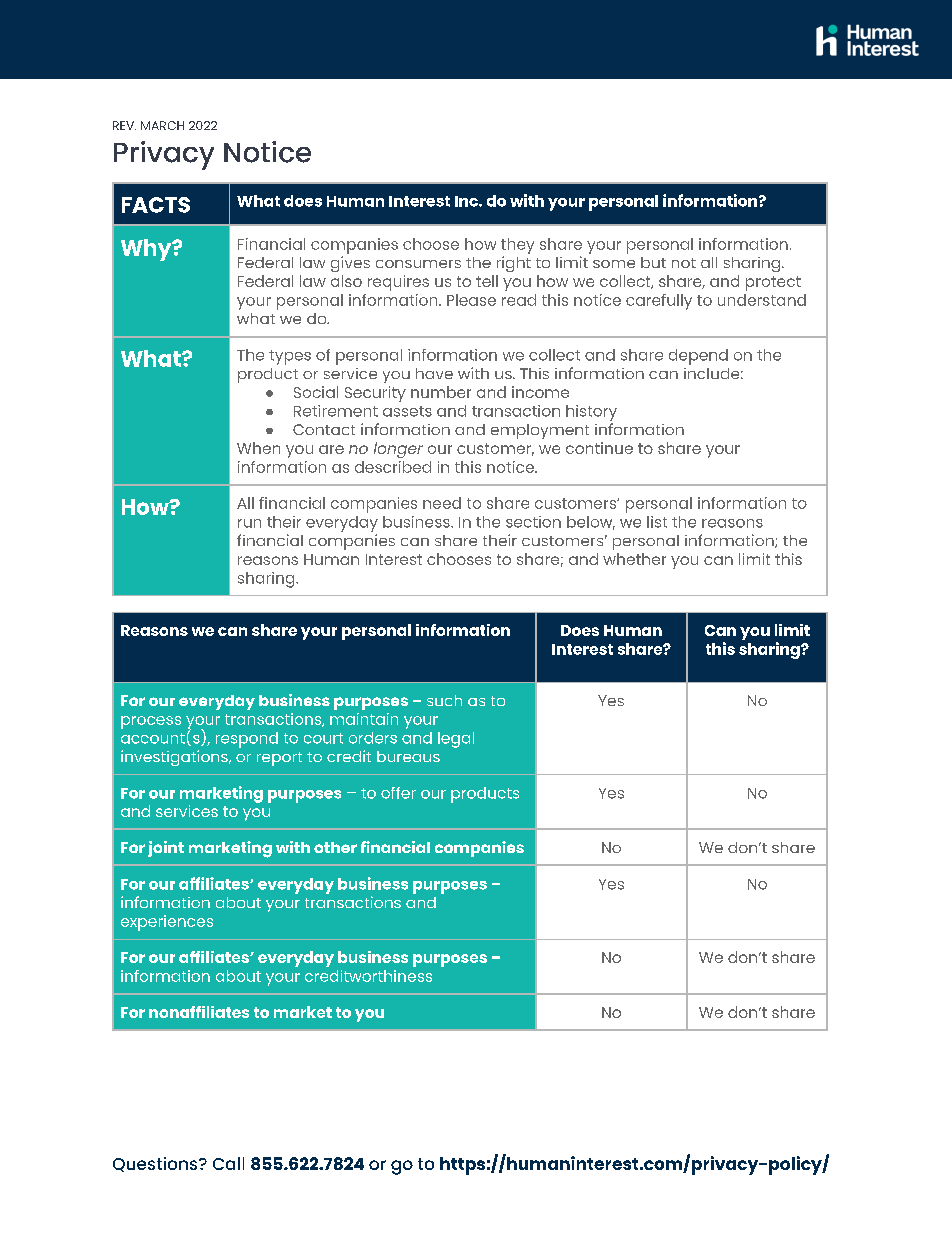 This document has height=1233, width=952. Describe the element at coordinates (156, 1164) in the document. I see `Questions` at that location.
